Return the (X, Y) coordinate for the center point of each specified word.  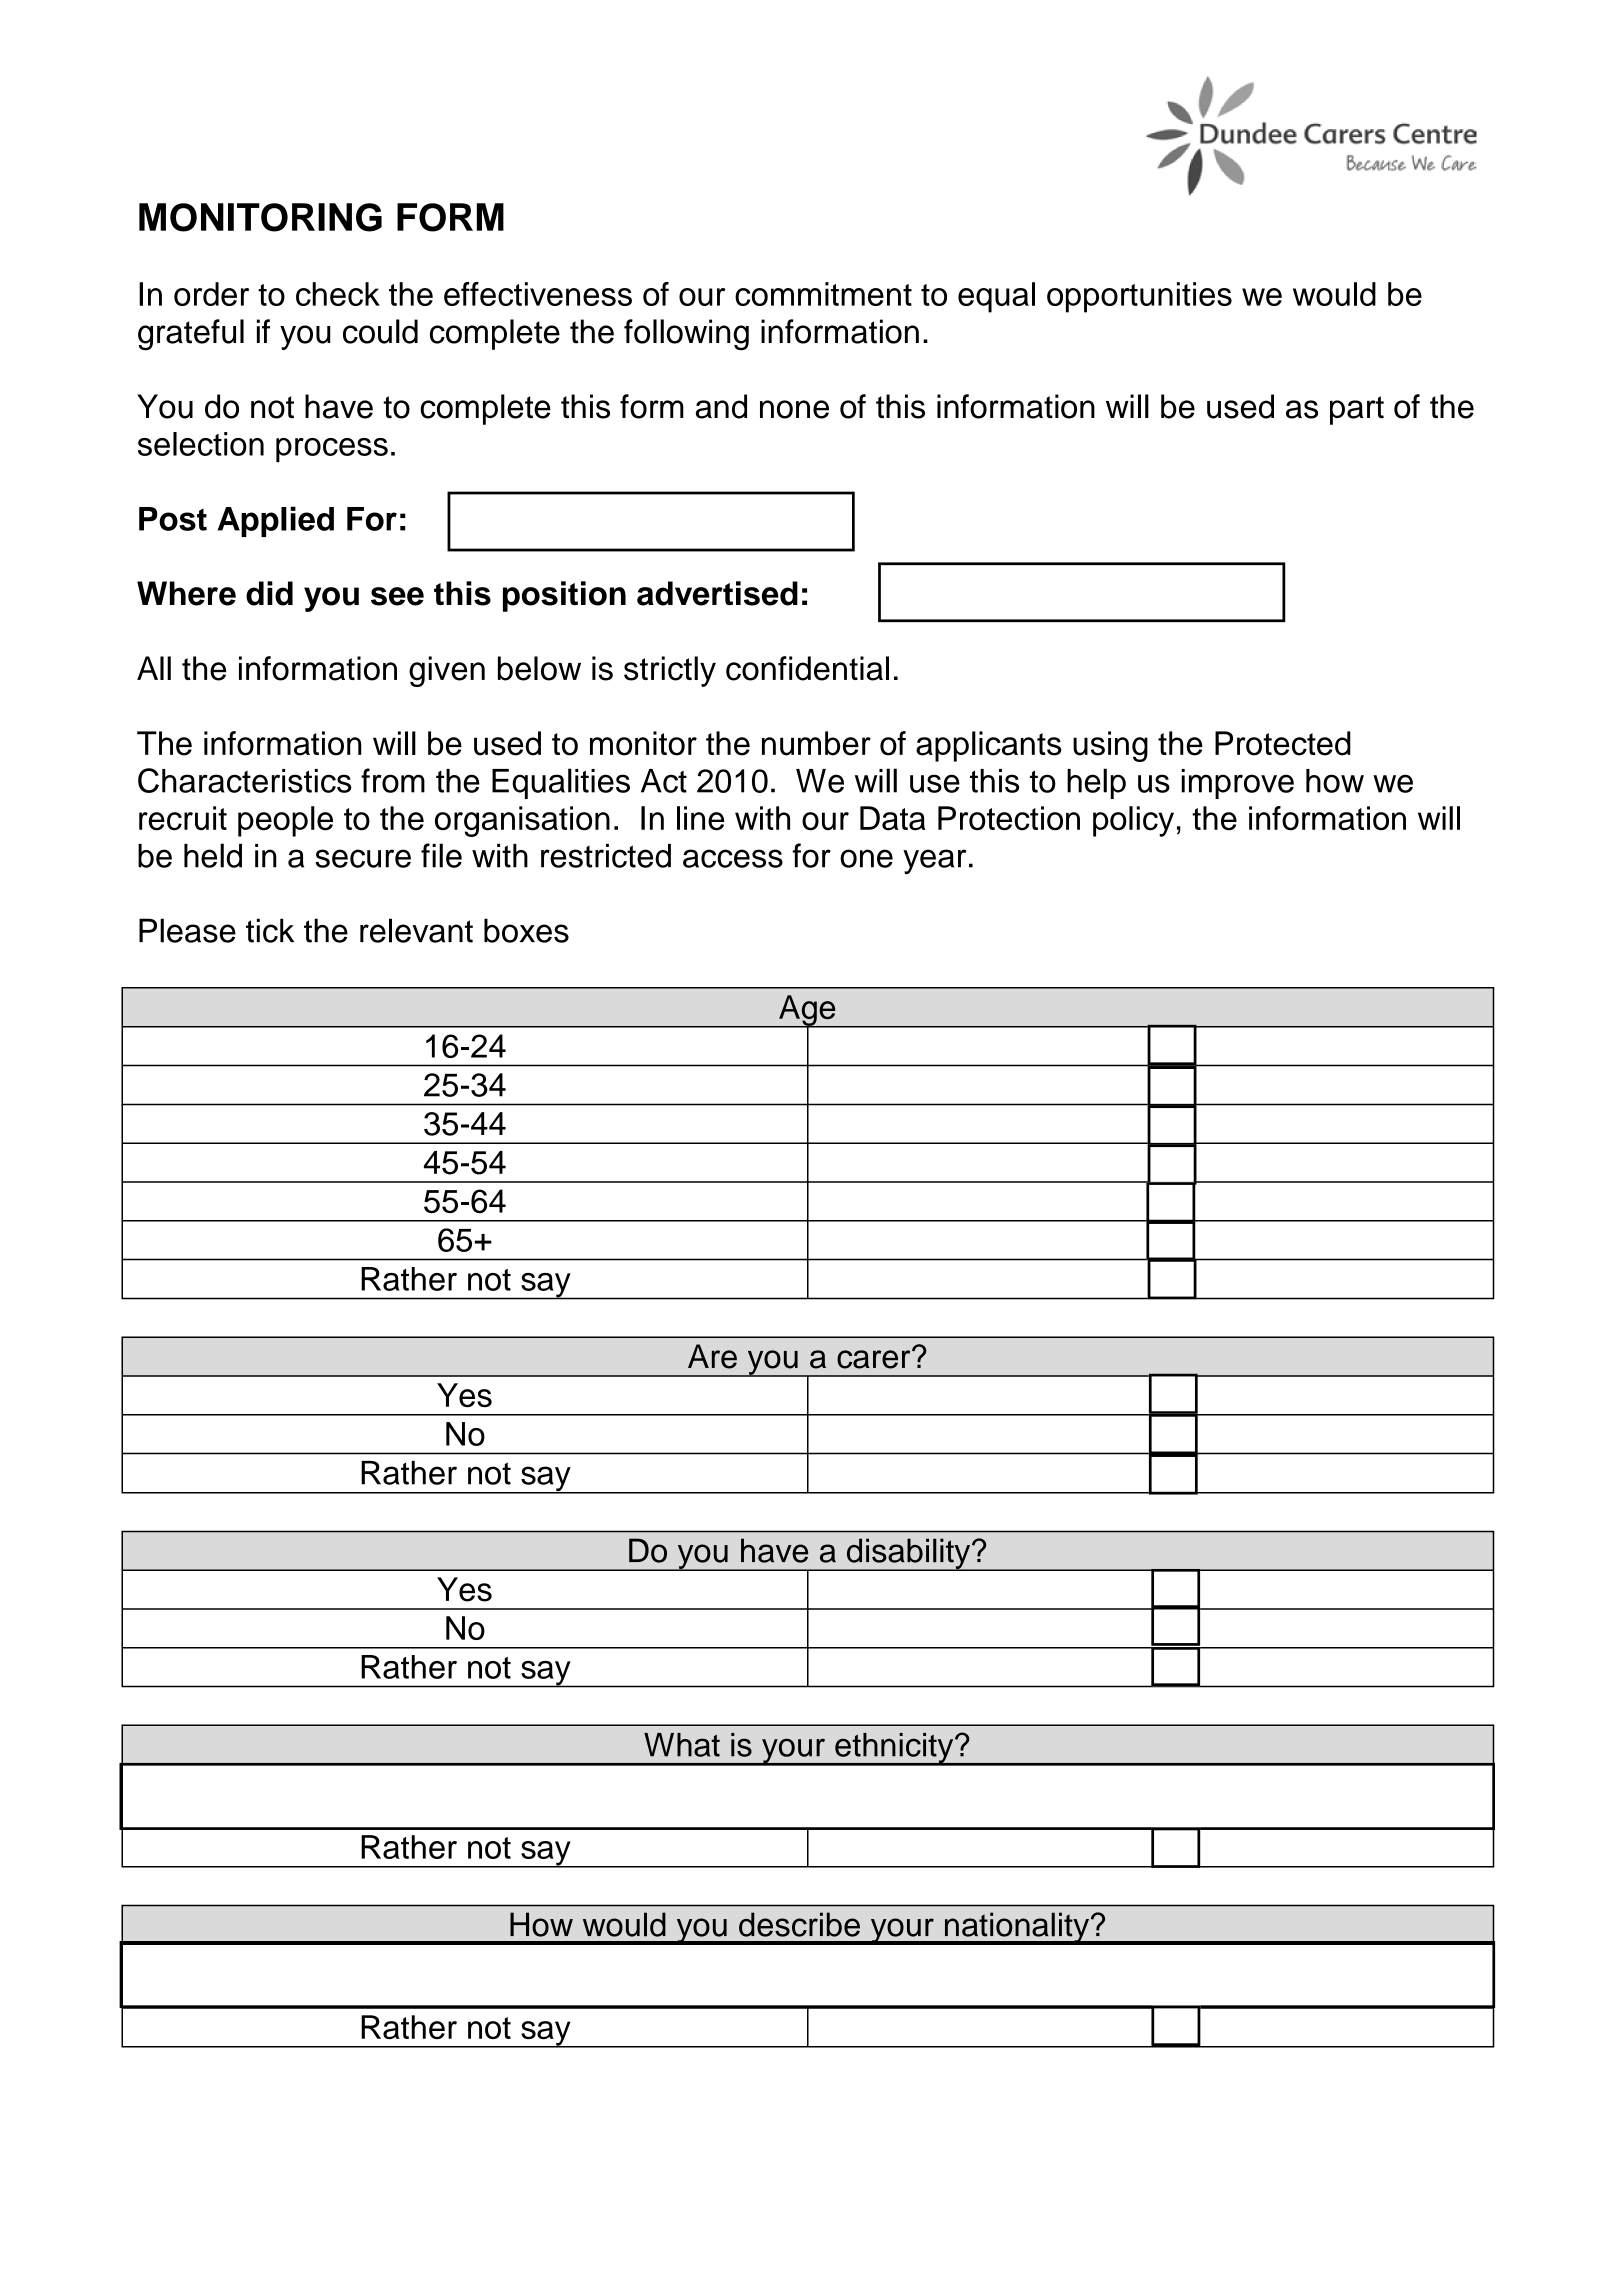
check (338, 294)
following (686, 335)
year (934, 861)
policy (1133, 821)
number (816, 743)
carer (875, 1358)
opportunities (1139, 297)
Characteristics (245, 780)
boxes (526, 930)
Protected (1283, 743)
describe (799, 1924)
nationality (1016, 1928)
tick (270, 930)
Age (807, 1011)
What (682, 1745)
